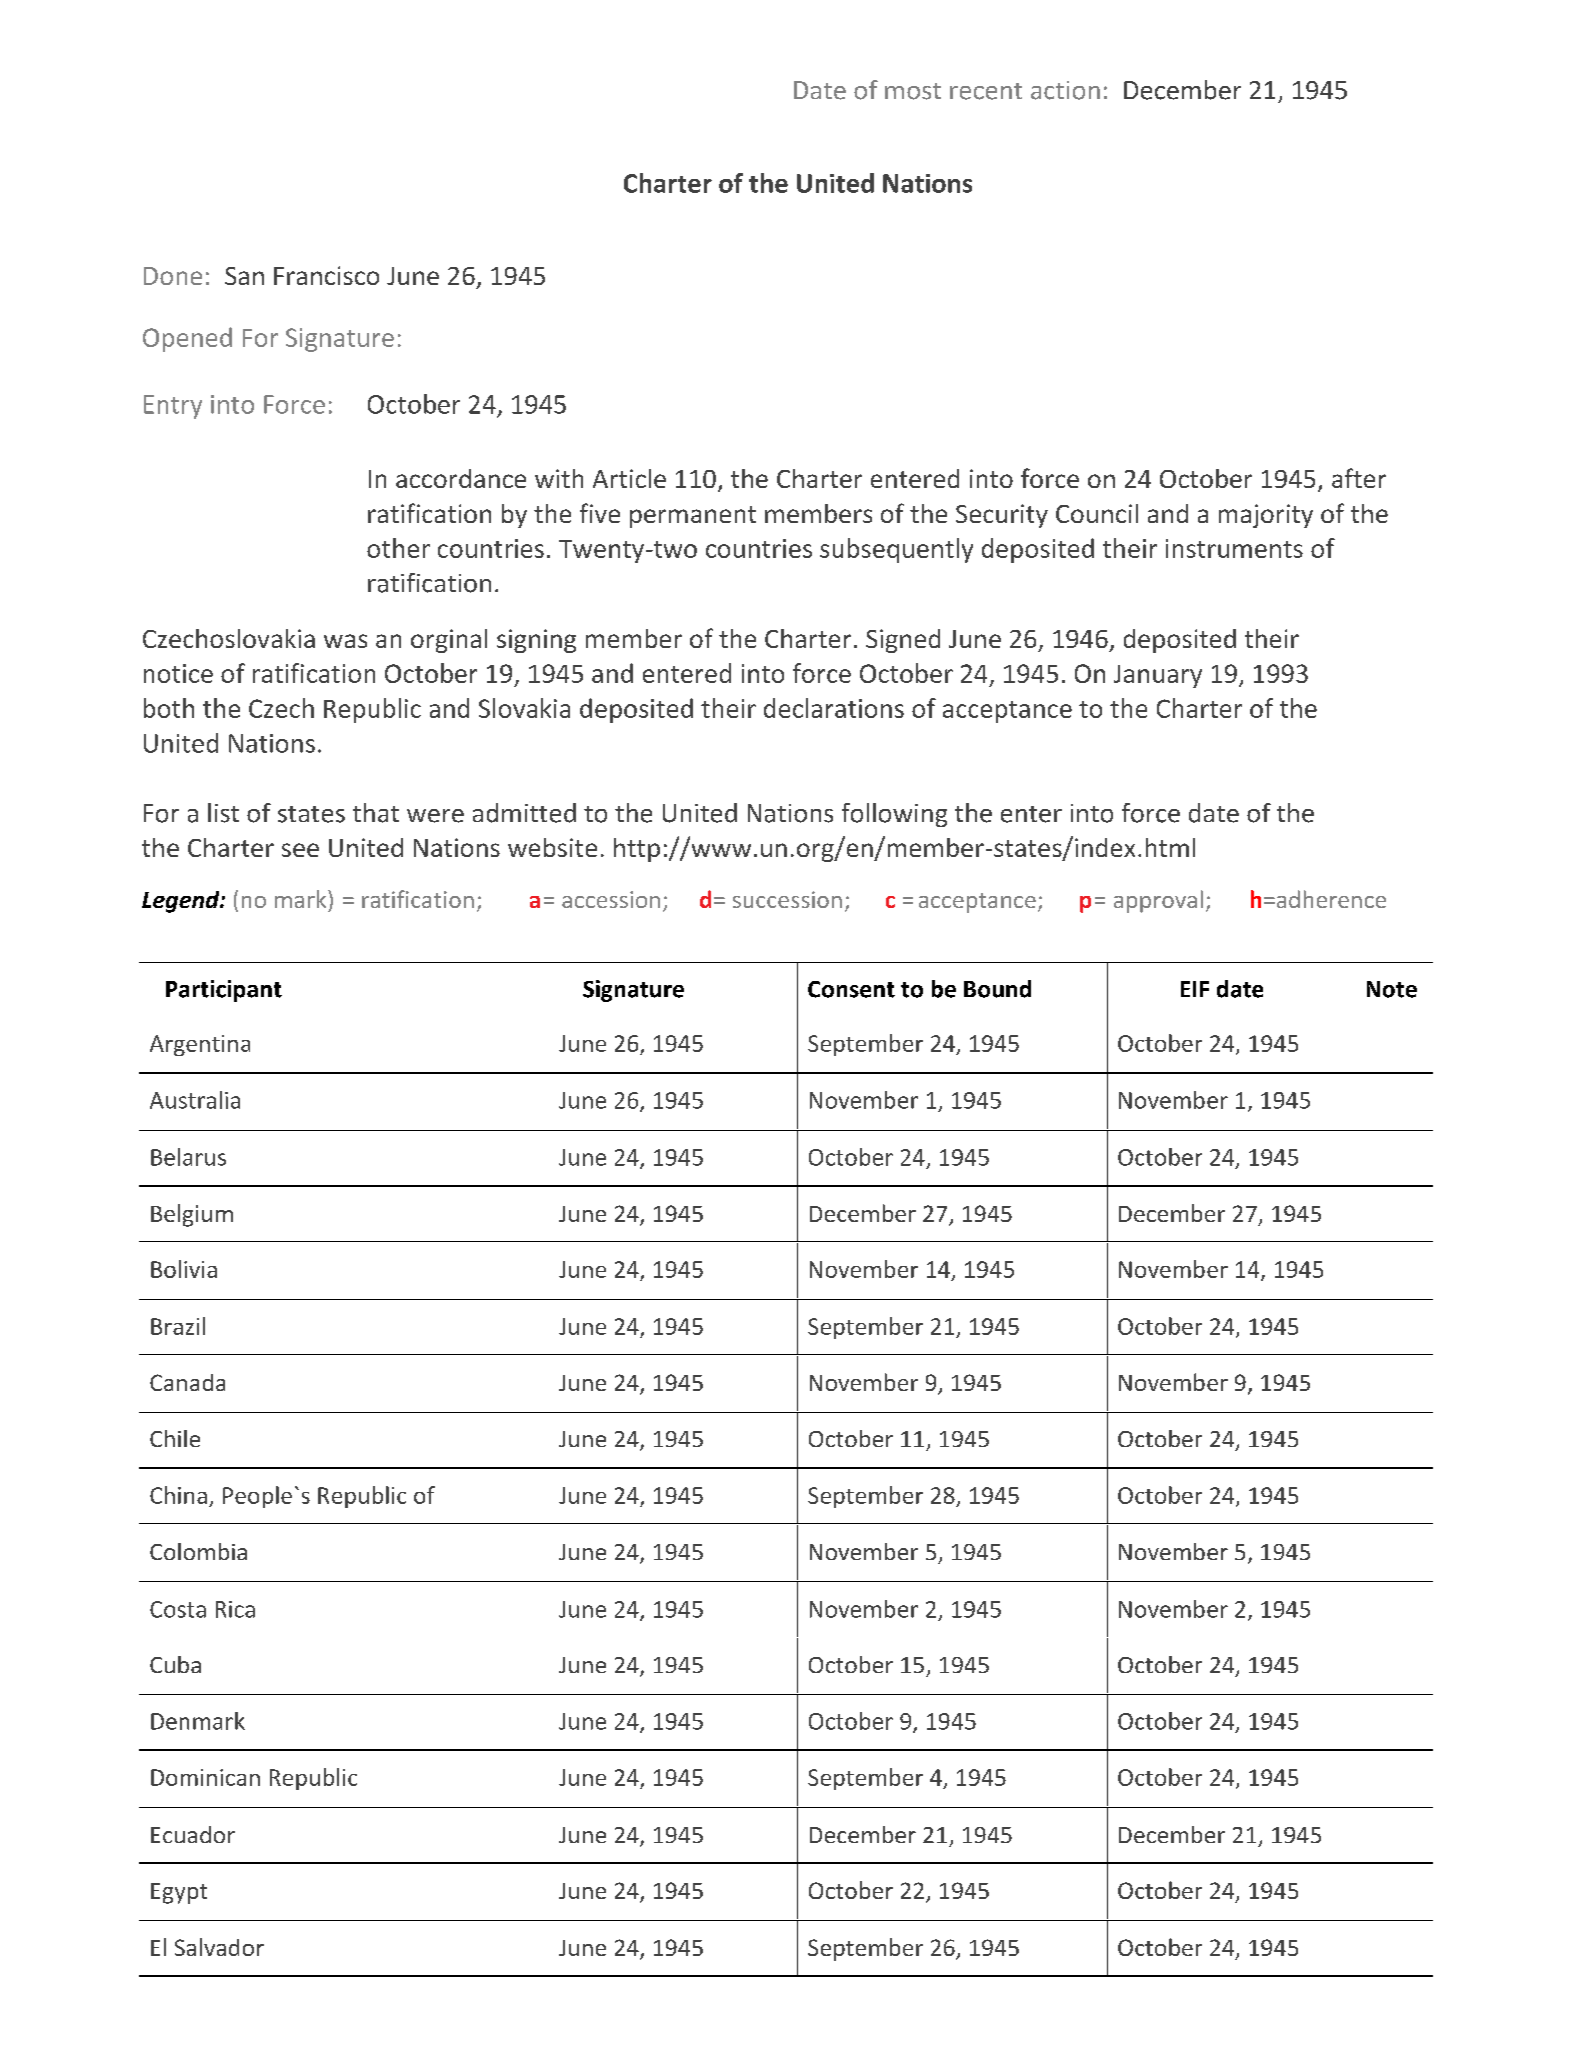 Image resolution: width=1587 pixels, height=2054 pixels. What do you see at coordinates (175, 1438) in the page?
I see `Chile` at bounding box center [175, 1438].
